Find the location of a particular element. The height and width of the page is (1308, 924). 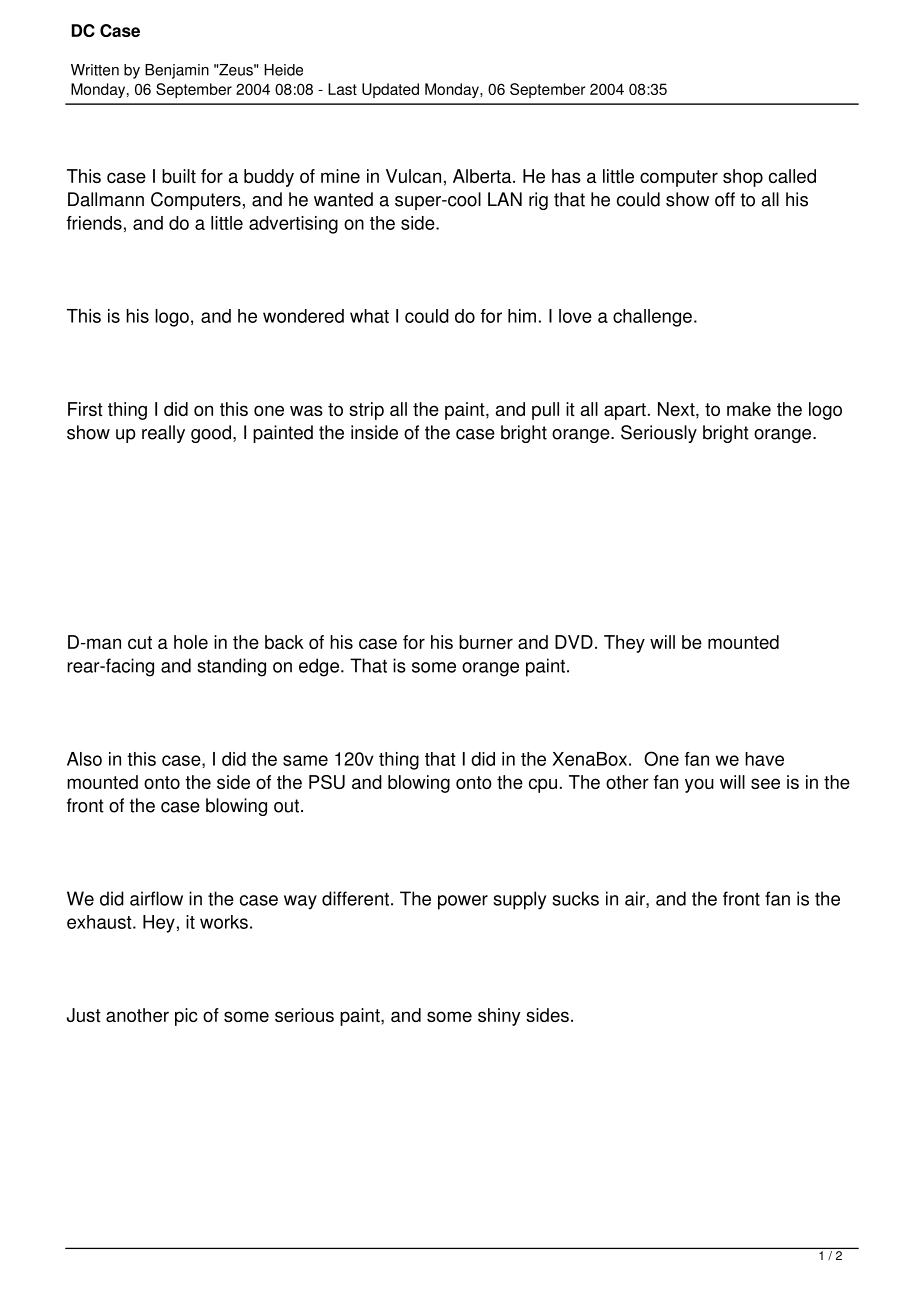

shop is located at coordinates (743, 178).
